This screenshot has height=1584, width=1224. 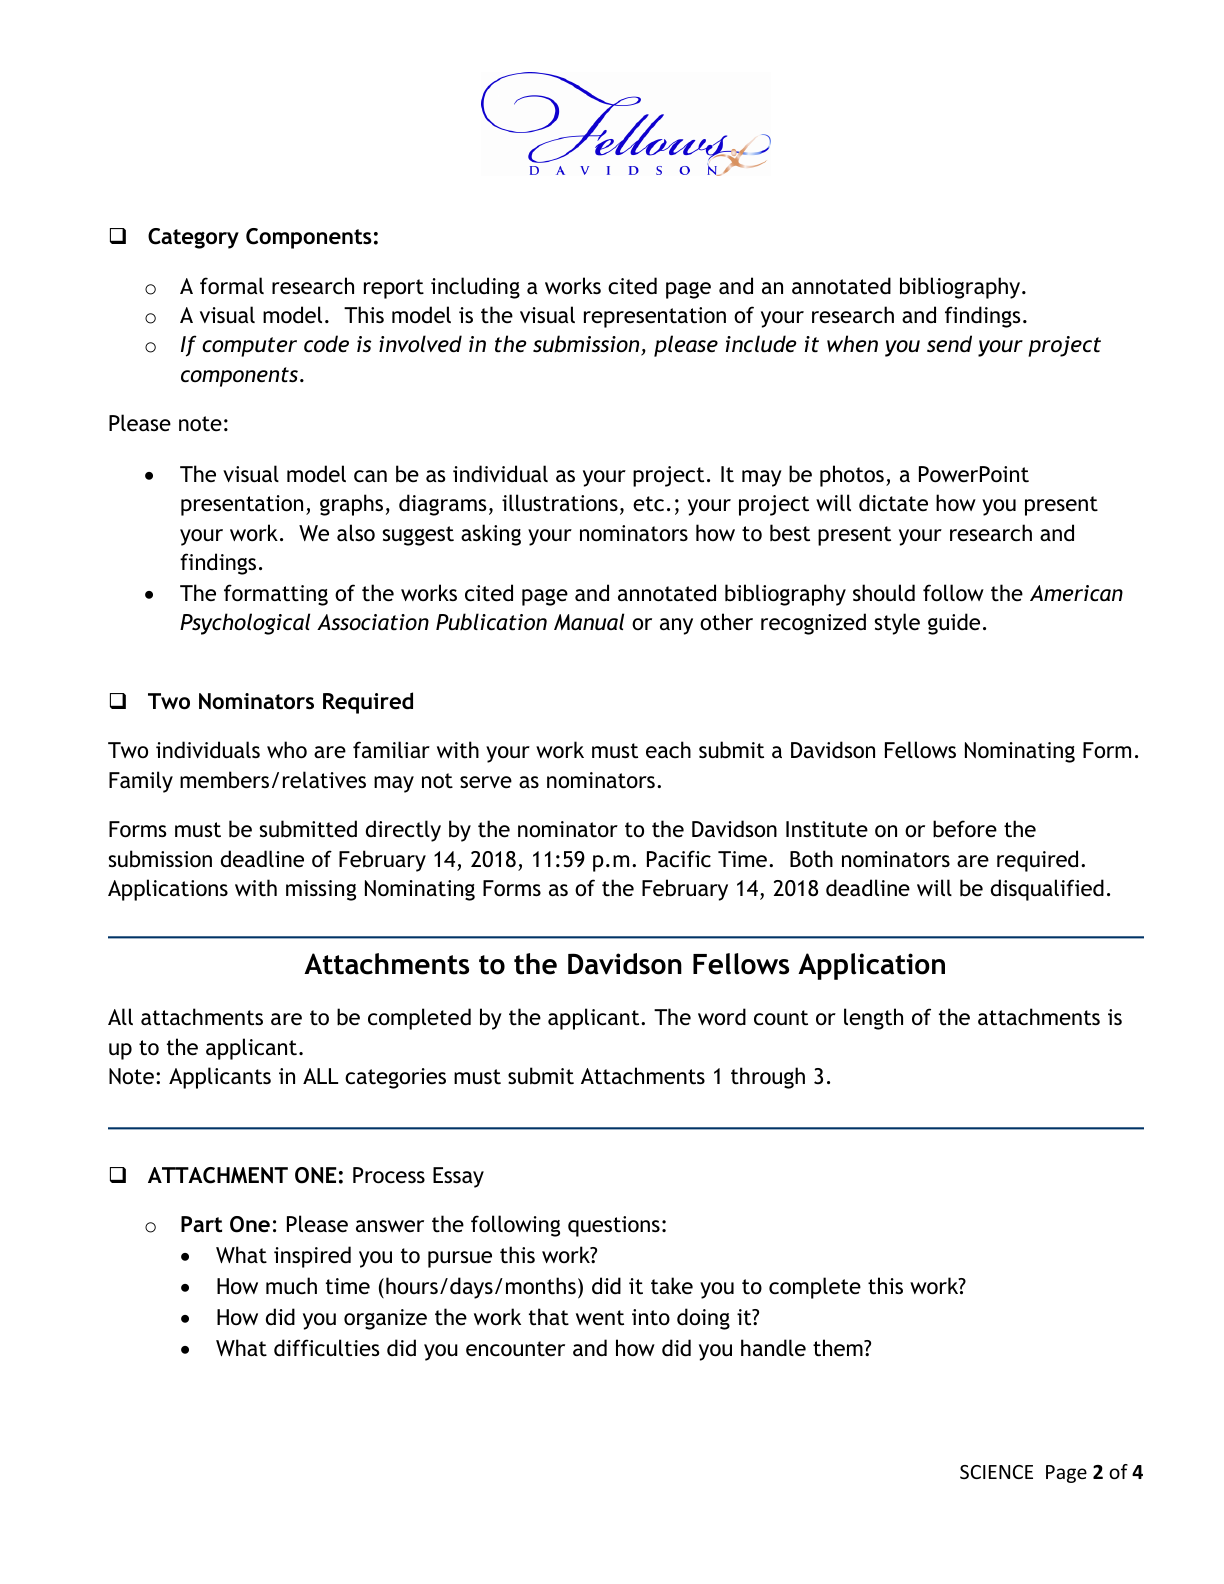 What do you see at coordinates (679, 859) in the screenshot?
I see `Pacific` at bounding box center [679, 859].
